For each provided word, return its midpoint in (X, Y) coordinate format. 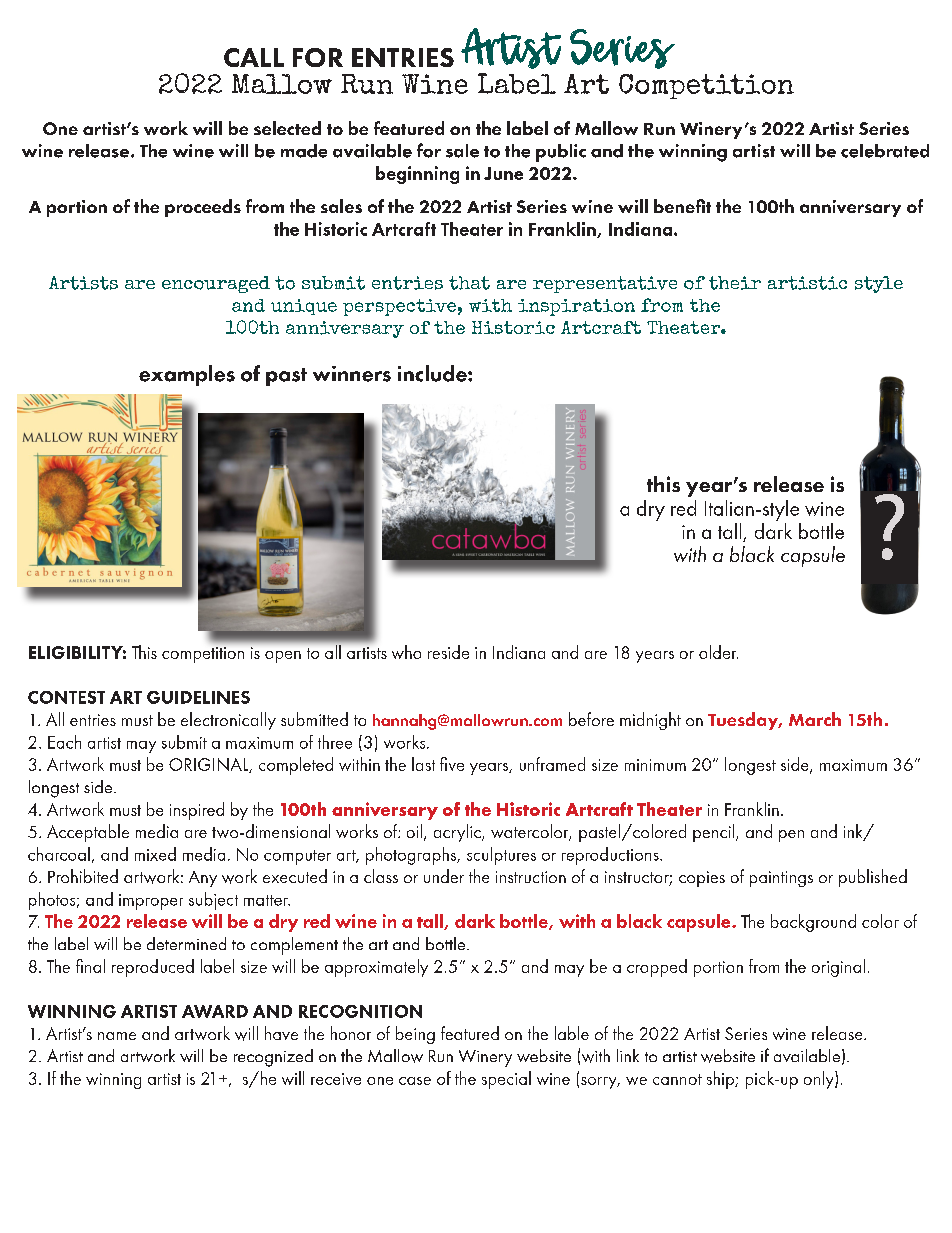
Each (64, 742)
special (506, 1080)
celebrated (885, 151)
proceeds (203, 208)
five (452, 764)
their (735, 283)
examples (187, 375)
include (433, 373)
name (117, 1036)
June (503, 173)
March (815, 719)
